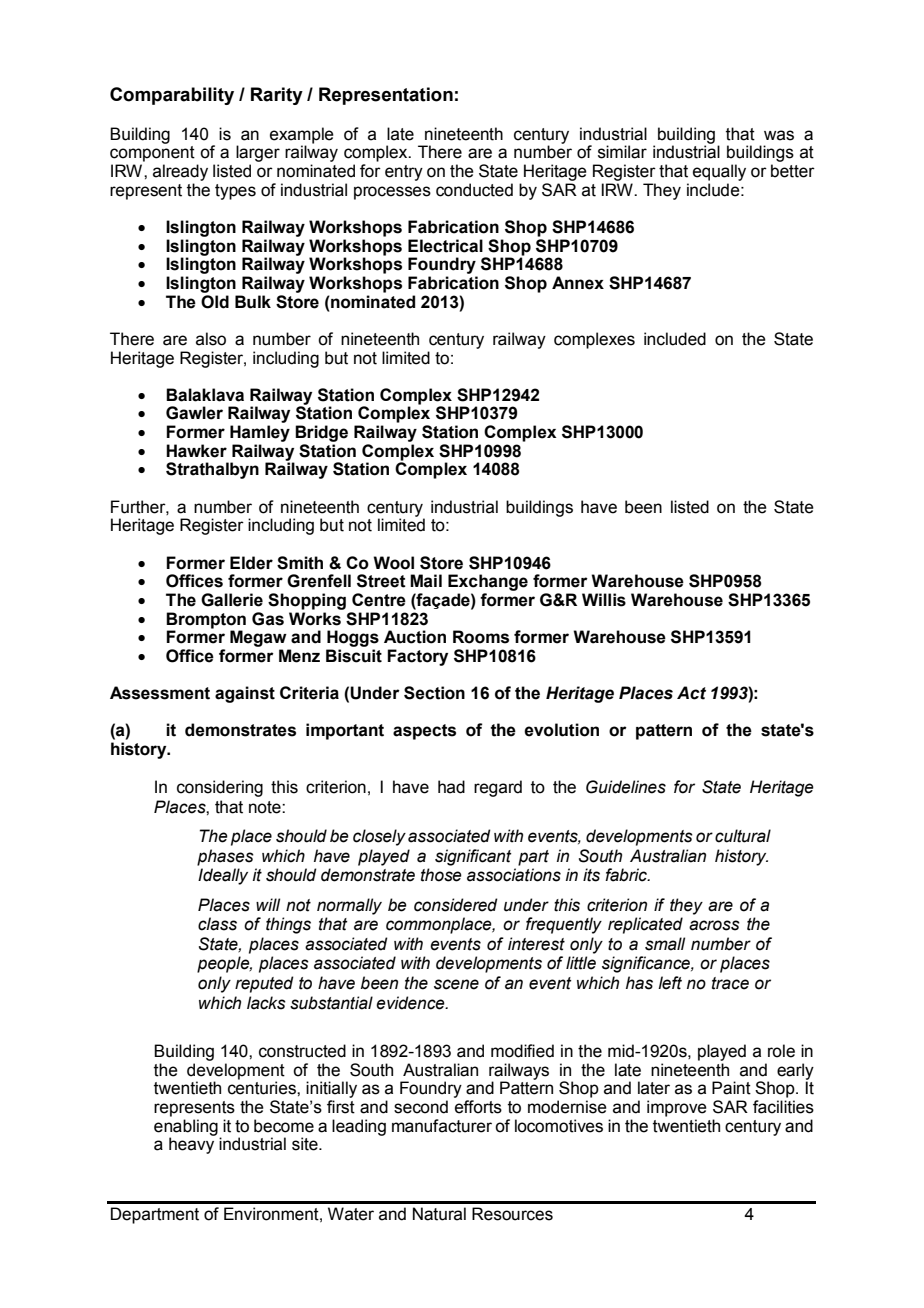 This screenshot has width=924, height=1308. I want to click on equally, so click(719, 172).
